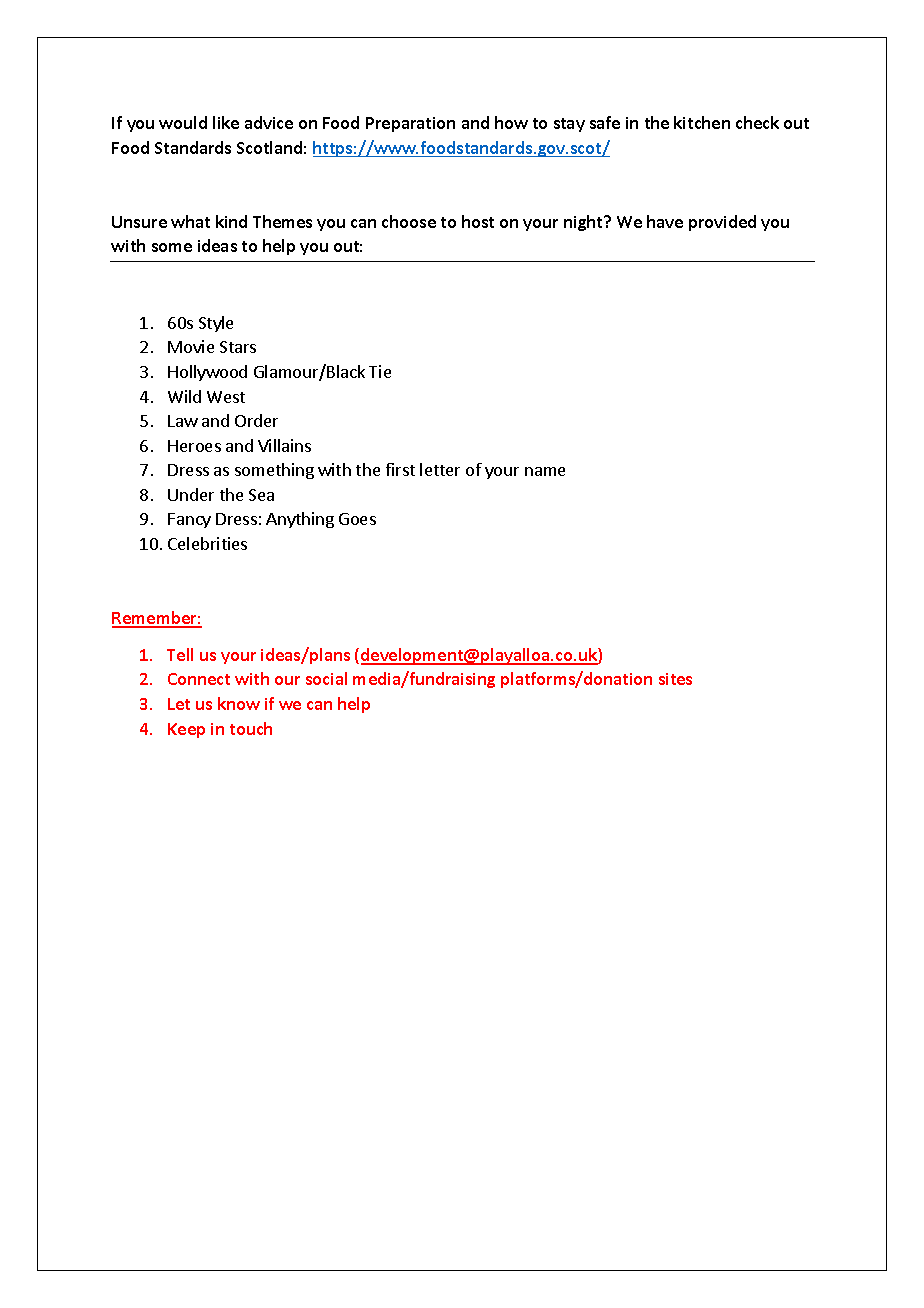  I want to click on have, so click(665, 221).
